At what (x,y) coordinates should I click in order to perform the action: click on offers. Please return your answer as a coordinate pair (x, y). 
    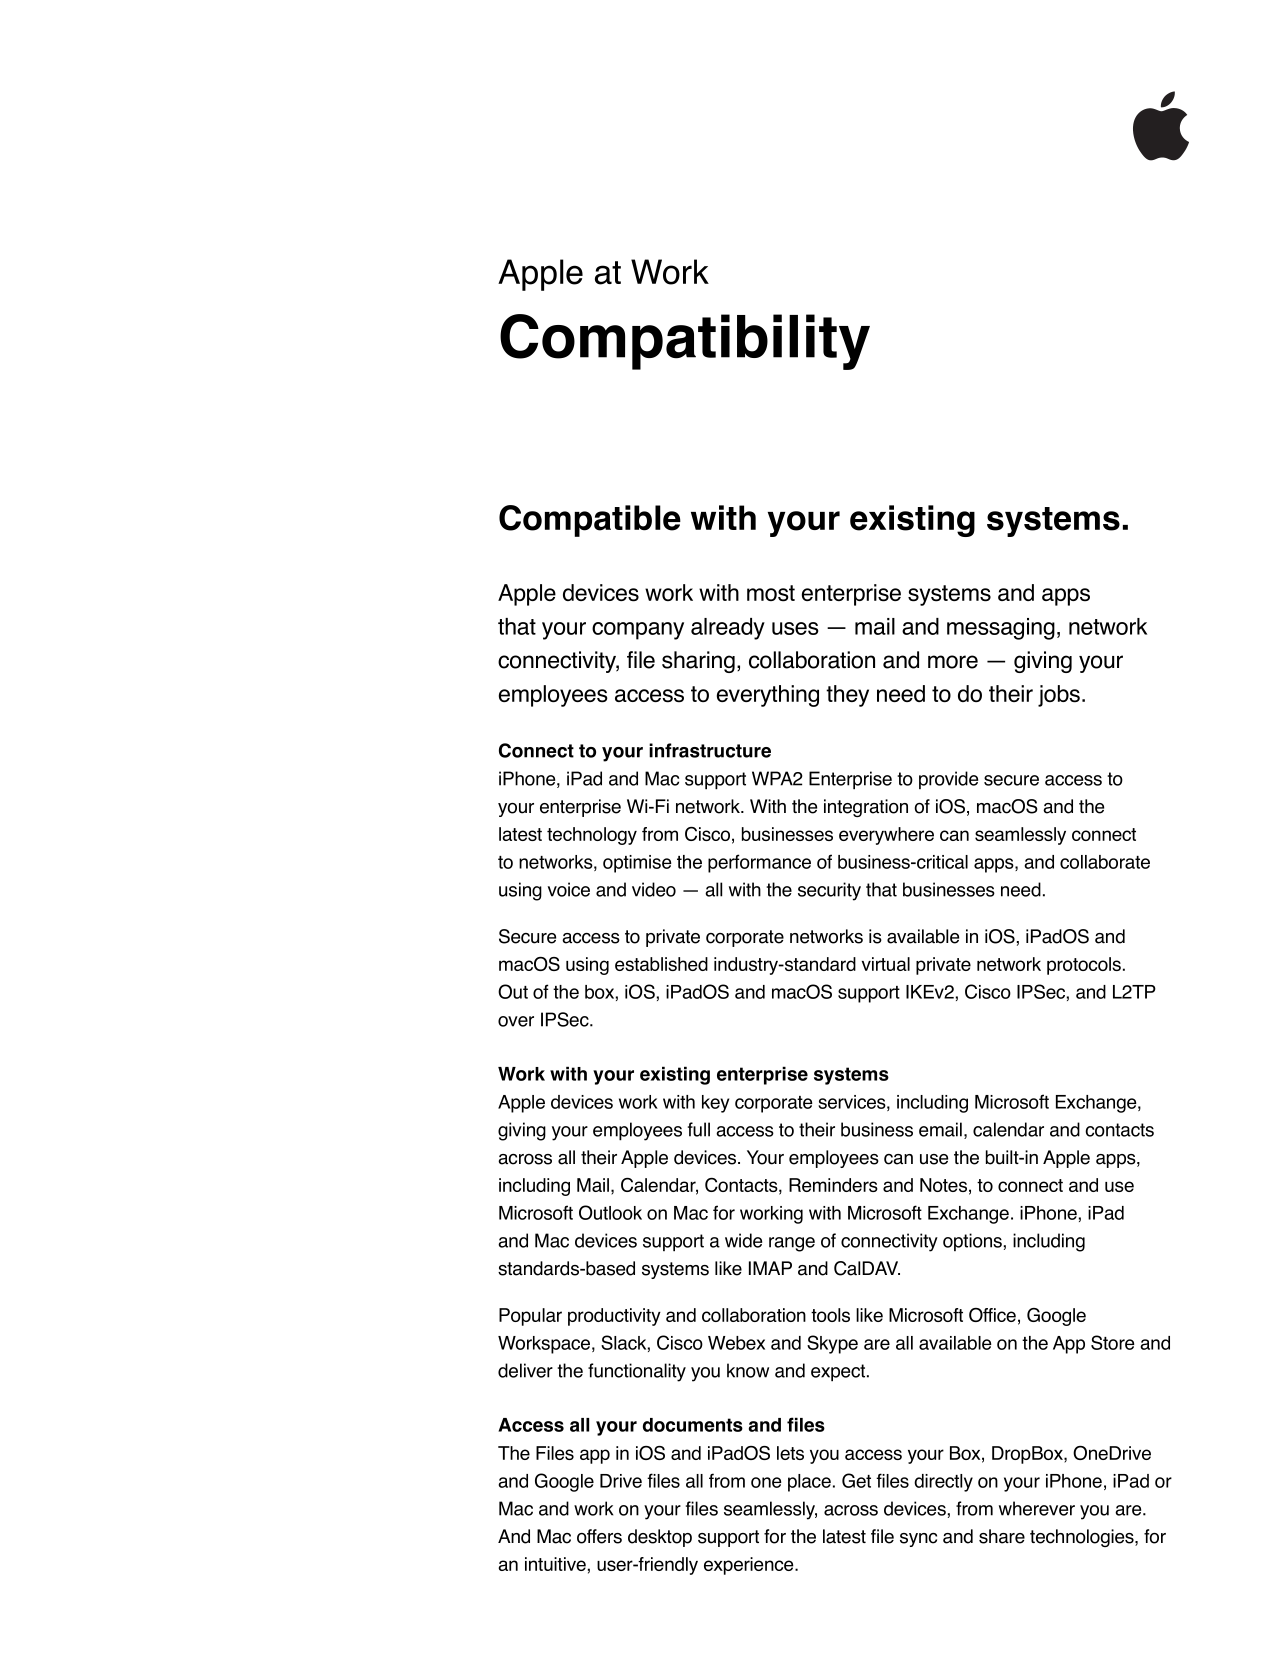
    Looking at the image, I should click on (599, 1536).
